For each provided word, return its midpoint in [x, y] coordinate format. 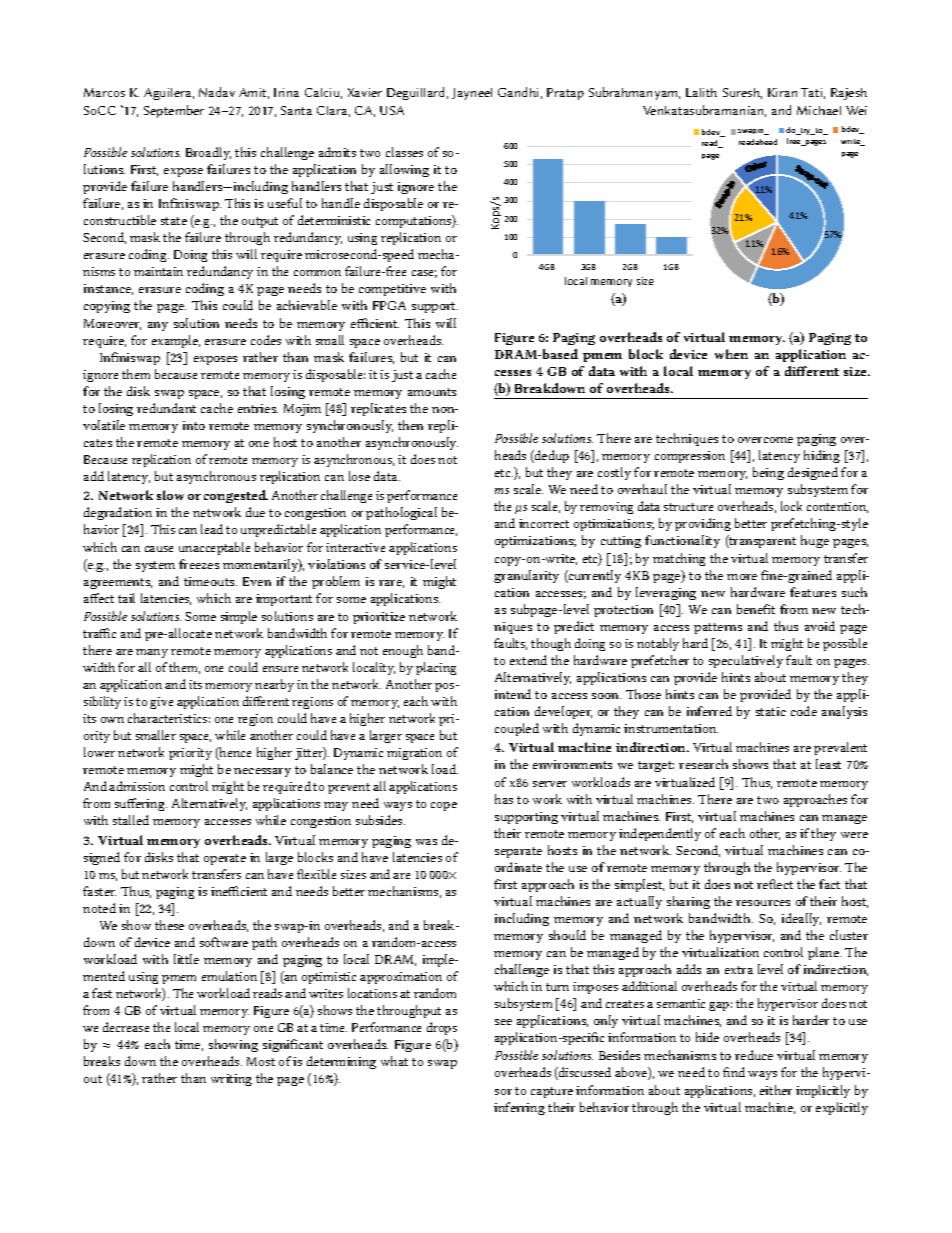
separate [518, 852]
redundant [166, 408]
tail [126, 598]
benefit [756, 609]
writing [231, 1080]
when [731, 354]
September [174, 111]
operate [225, 859]
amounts [432, 392]
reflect [775, 884]
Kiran [782, 92]
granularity [526, 576]
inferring [519, 1108]
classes [404, 152]
